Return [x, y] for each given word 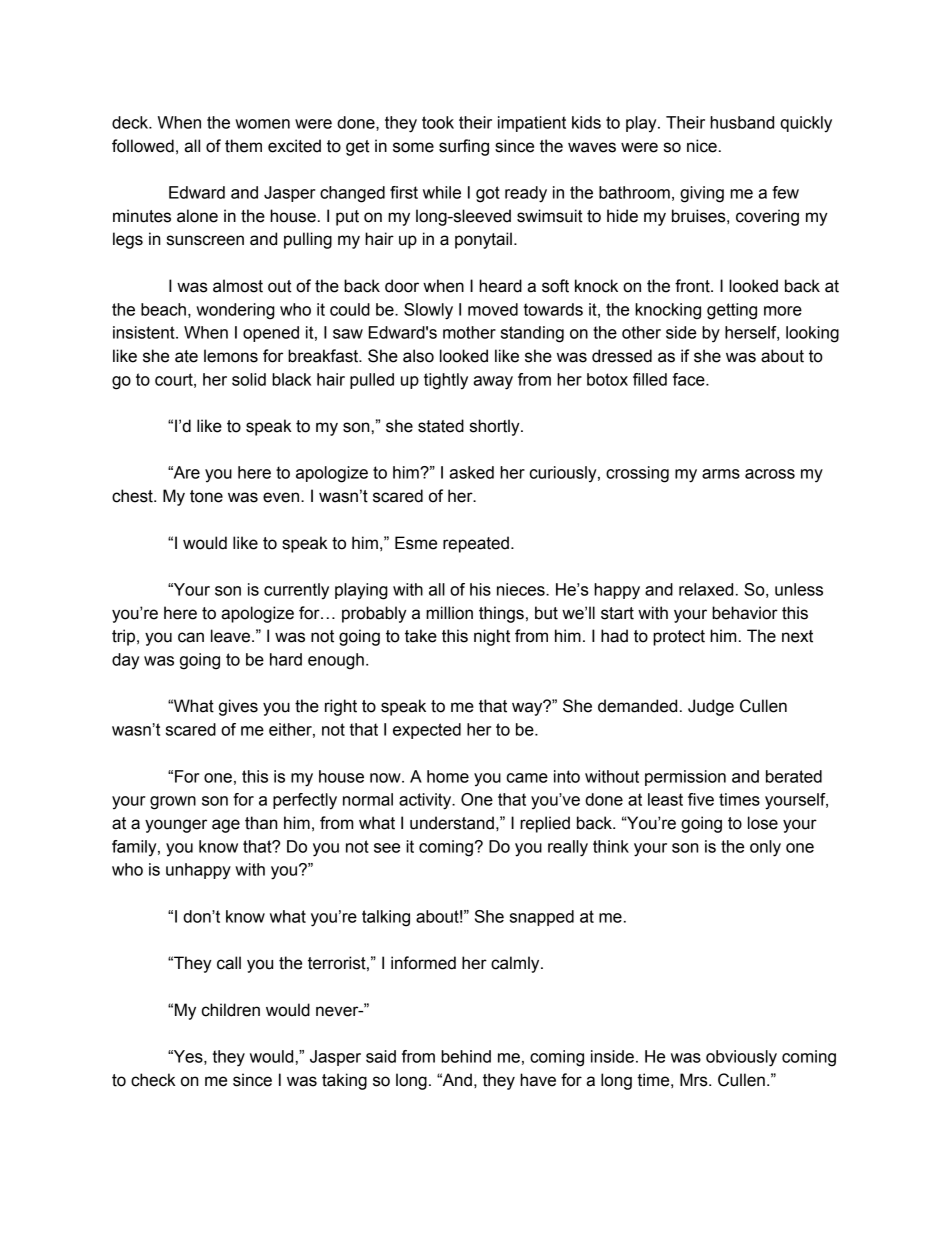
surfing [464, 147]
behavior [745, 613]
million [449, 613]
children [231, 1010]
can [191, 637]
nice [702, 146]
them [243, 146]
